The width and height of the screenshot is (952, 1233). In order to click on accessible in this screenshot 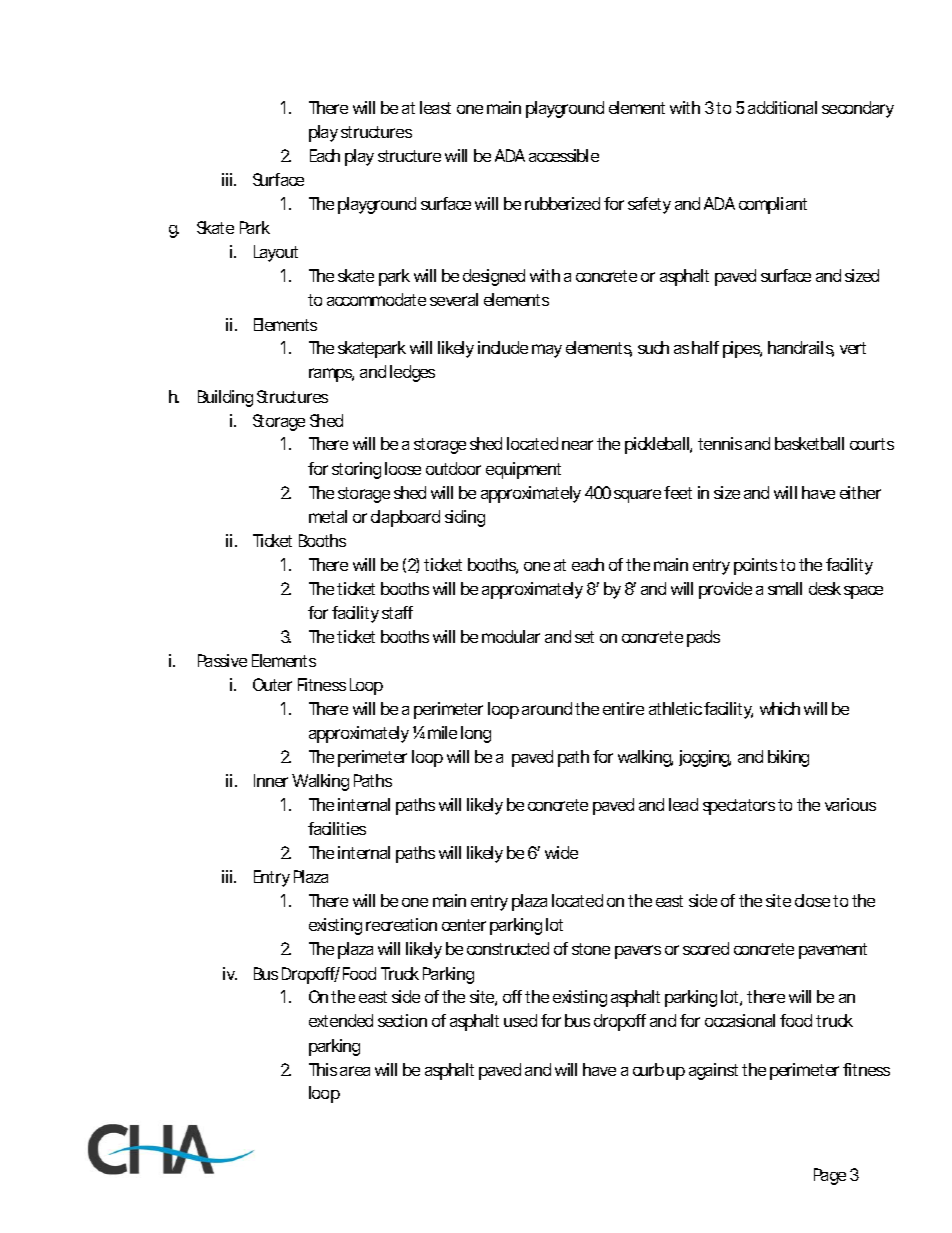, I will do `click(564, 155)`.
